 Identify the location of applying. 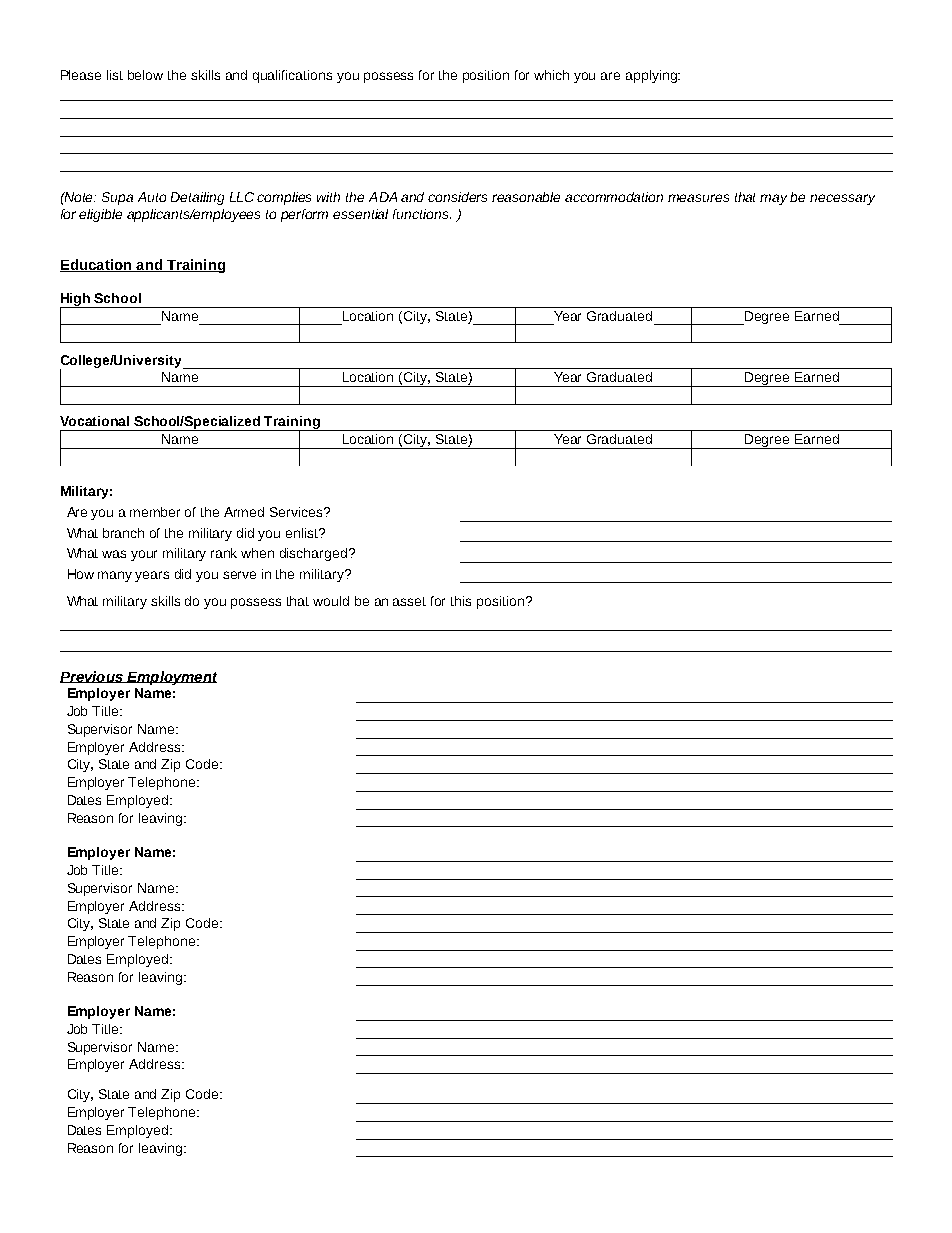
(652, 76).
